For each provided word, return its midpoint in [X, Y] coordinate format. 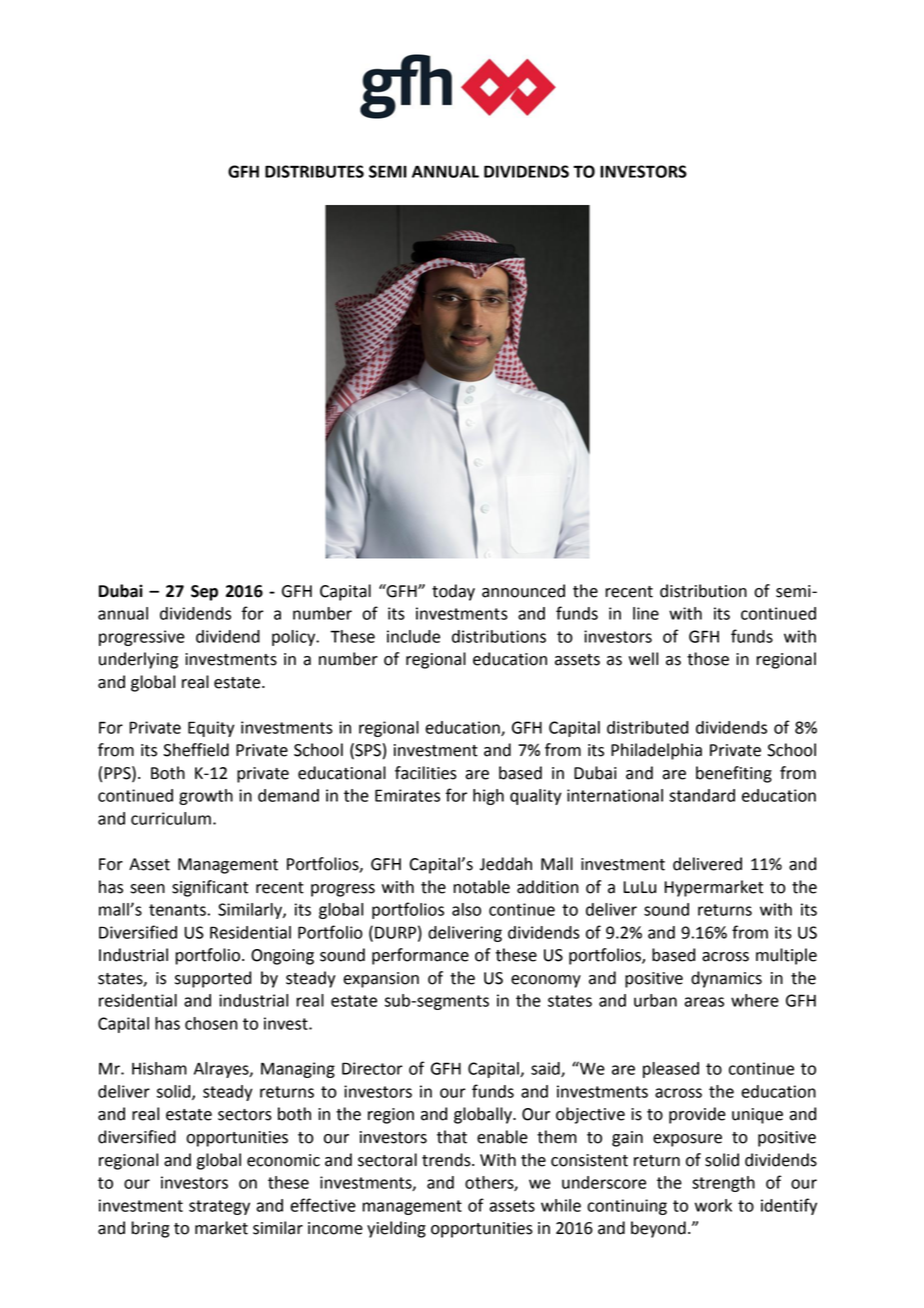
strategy [219, 1207]
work [713, 1205]
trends [447, 1160]
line [646, 613]
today [453, 592]
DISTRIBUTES [314, 171]
